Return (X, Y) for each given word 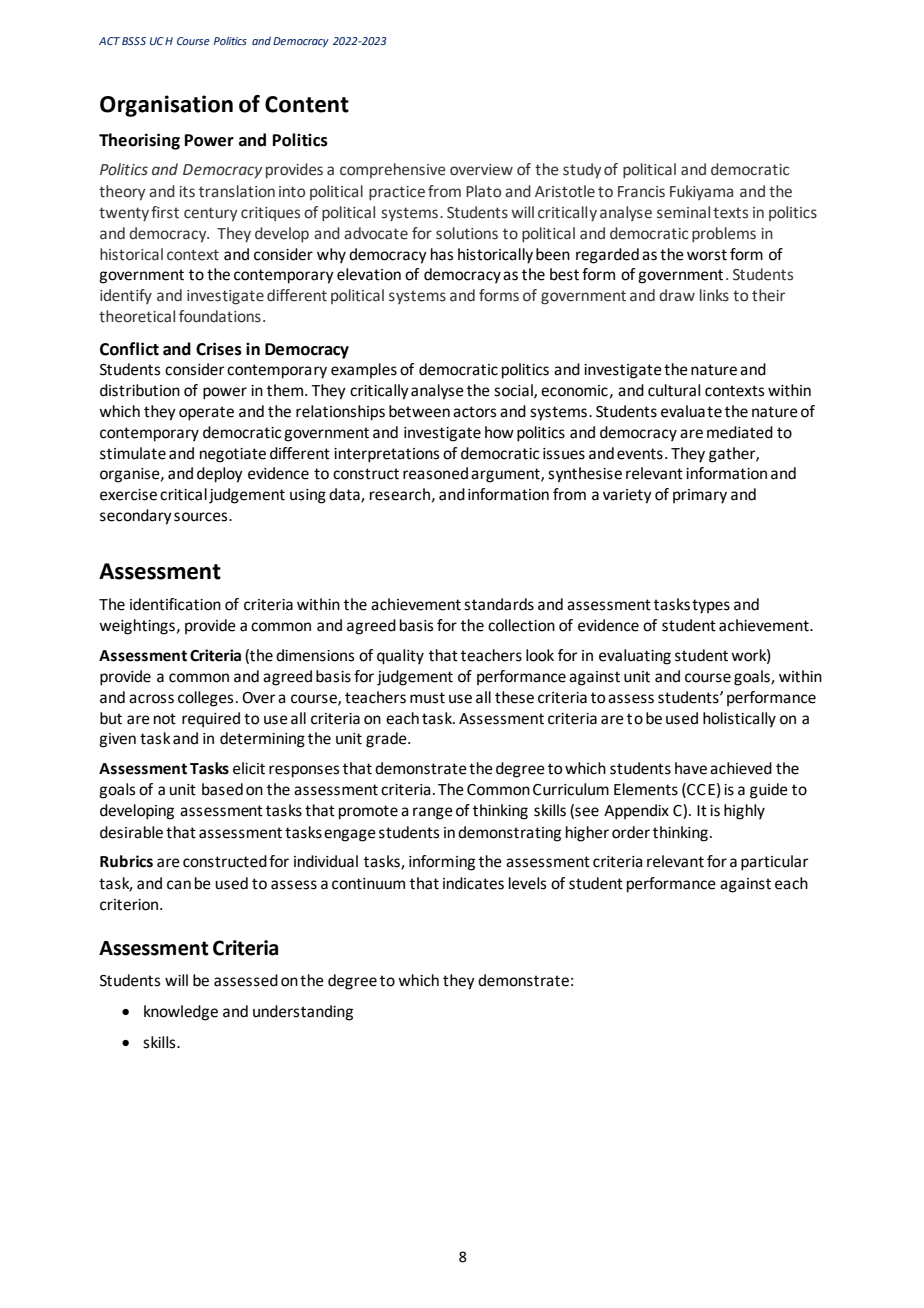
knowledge (181, 1013)
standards (499, 604)
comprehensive (392, 170)
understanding (303, 1013)
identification (175, 604)
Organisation (166, 106)
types (711, 606)
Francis (641, 192)
